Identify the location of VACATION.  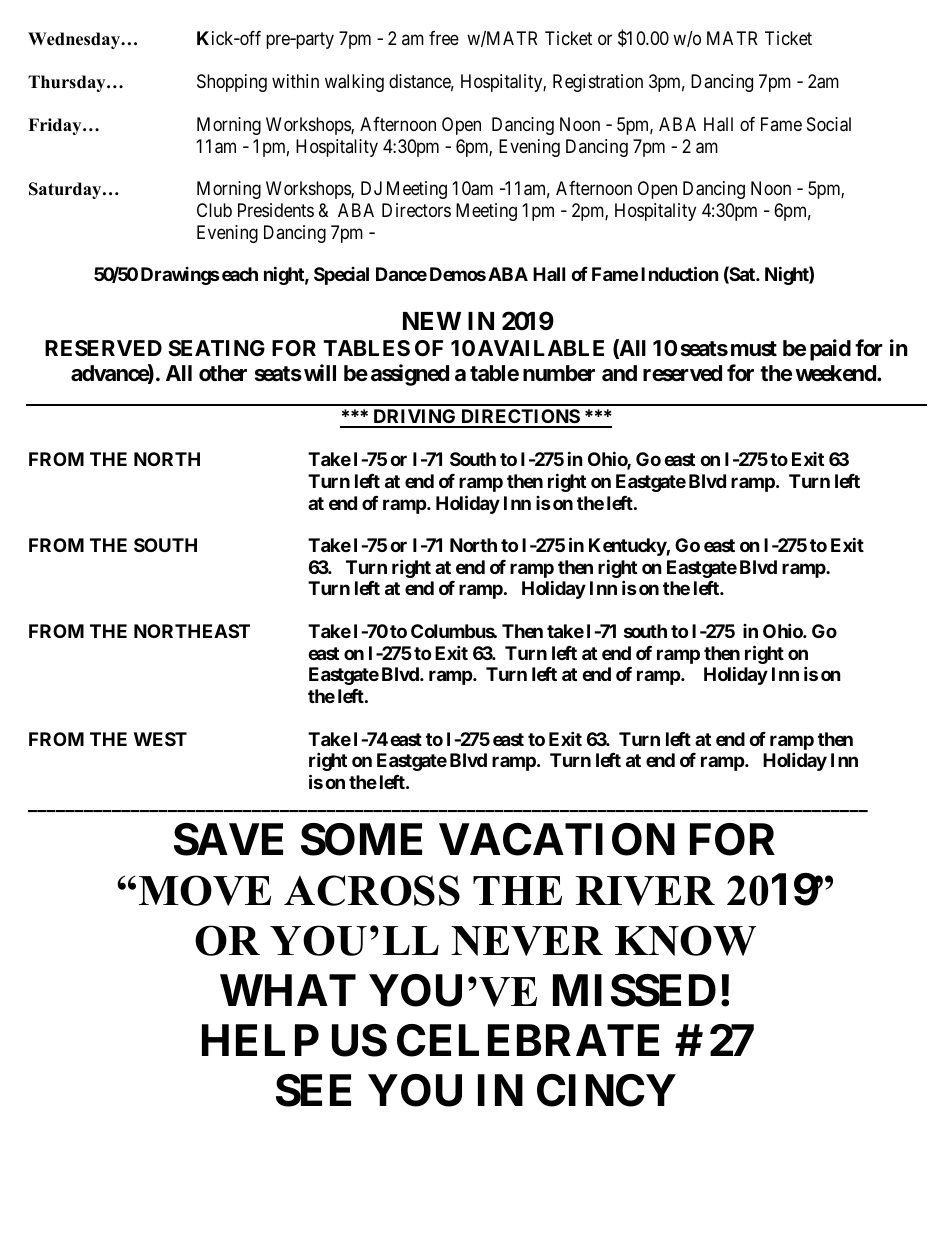
(557, 839).
